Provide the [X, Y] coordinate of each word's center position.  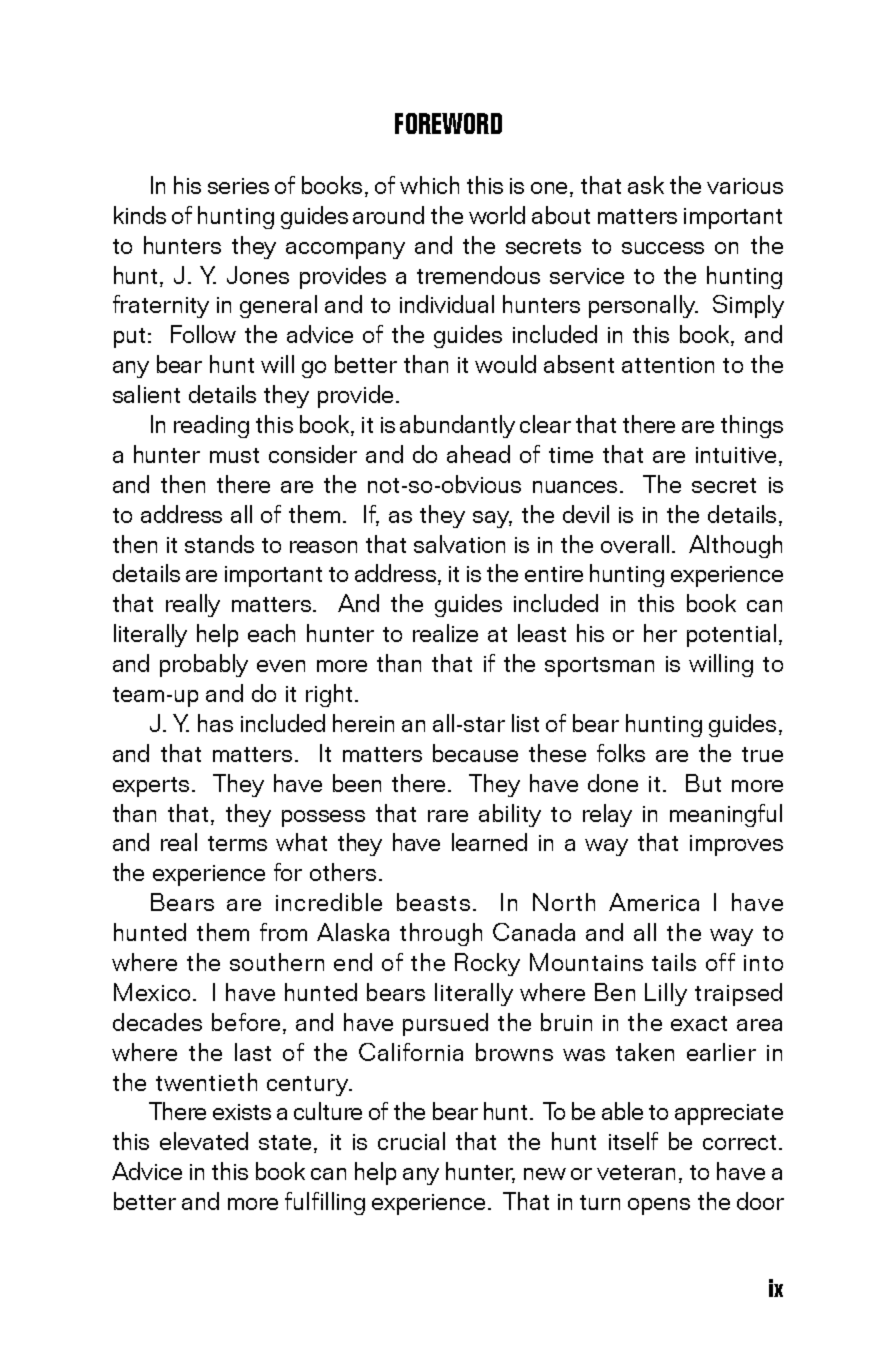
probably [204, 665]
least [542, 633]
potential [731, 635]
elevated [204, 1141]
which [429, 185]
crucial [411, 1141]
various [745, 186]
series [238, 186]
